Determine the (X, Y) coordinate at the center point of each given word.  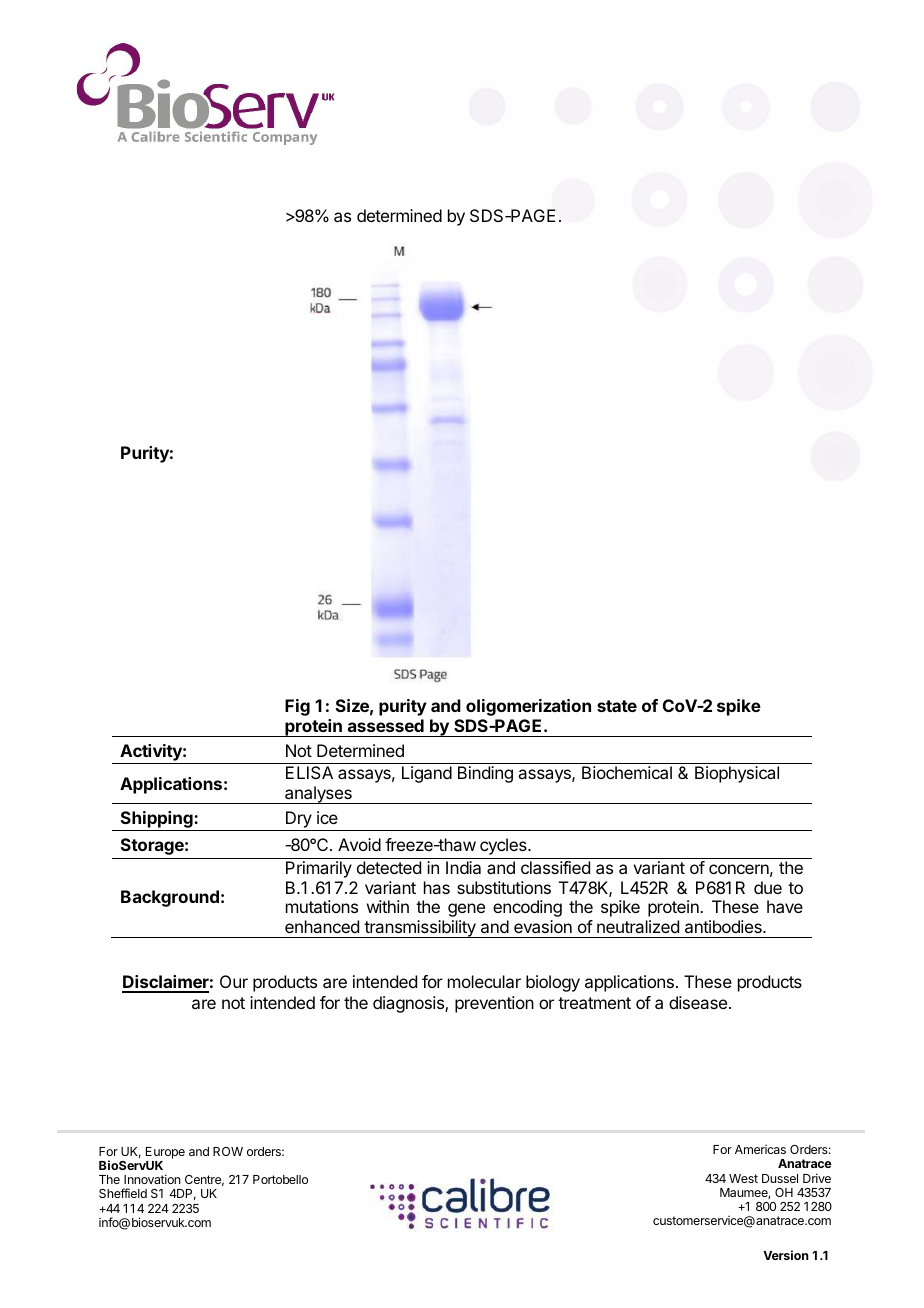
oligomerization (528, 707)
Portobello (280, 1179)
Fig (297, 707)
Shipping (156, 821)
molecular (484, 981)
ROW (228, 1151)
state (617, 706)
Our (234, 981)
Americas (760, 1149)
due (768, 887)
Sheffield (123, 1193)
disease (698, 1002)
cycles (504, 846)
